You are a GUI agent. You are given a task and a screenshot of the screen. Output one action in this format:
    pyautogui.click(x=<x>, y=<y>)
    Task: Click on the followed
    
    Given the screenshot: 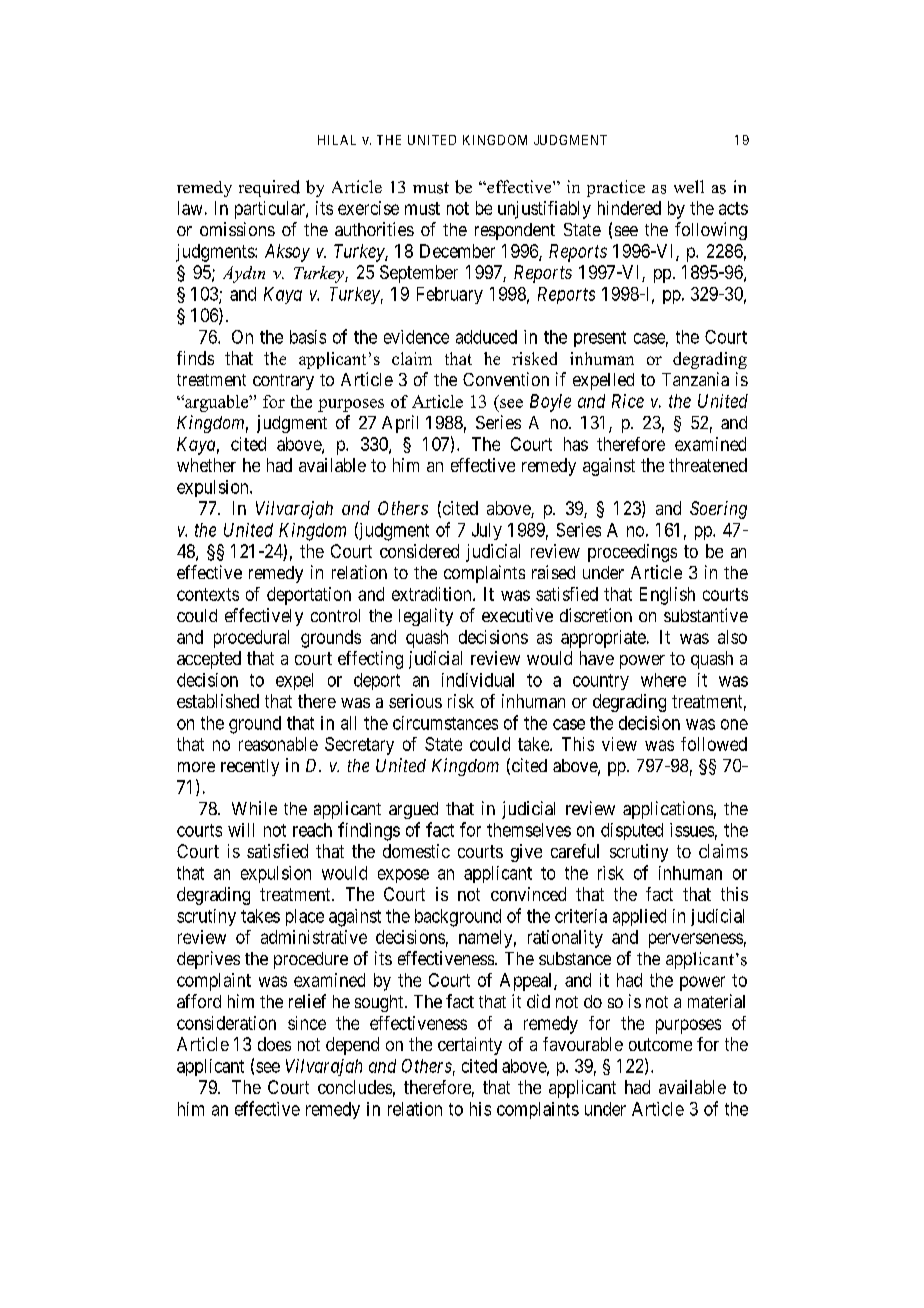 What is the action you would take?
    pyautogui.click(x=714, y=744)
